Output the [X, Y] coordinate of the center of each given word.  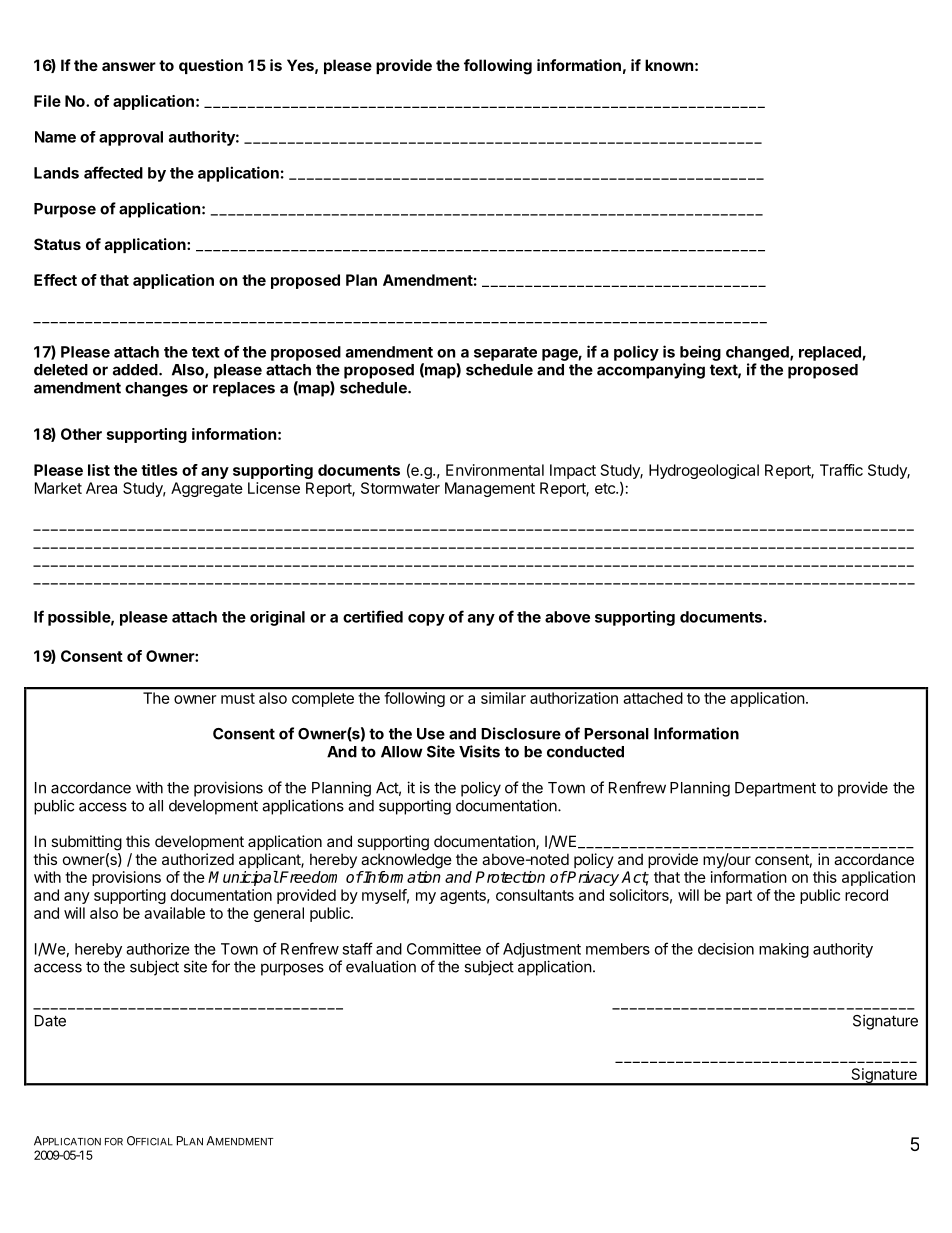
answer [129, 66]
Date [50, 1021]
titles [159, 470]
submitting [86, 843]
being [700, 353]
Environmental [495, 470]
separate [505, 354]
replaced [831, 353]
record [866, 895]
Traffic [841, 470]
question [211, 66]
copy [426, 620]
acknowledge [406, 861]
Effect [55, 280]
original [277, 618]
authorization [574, 698]
